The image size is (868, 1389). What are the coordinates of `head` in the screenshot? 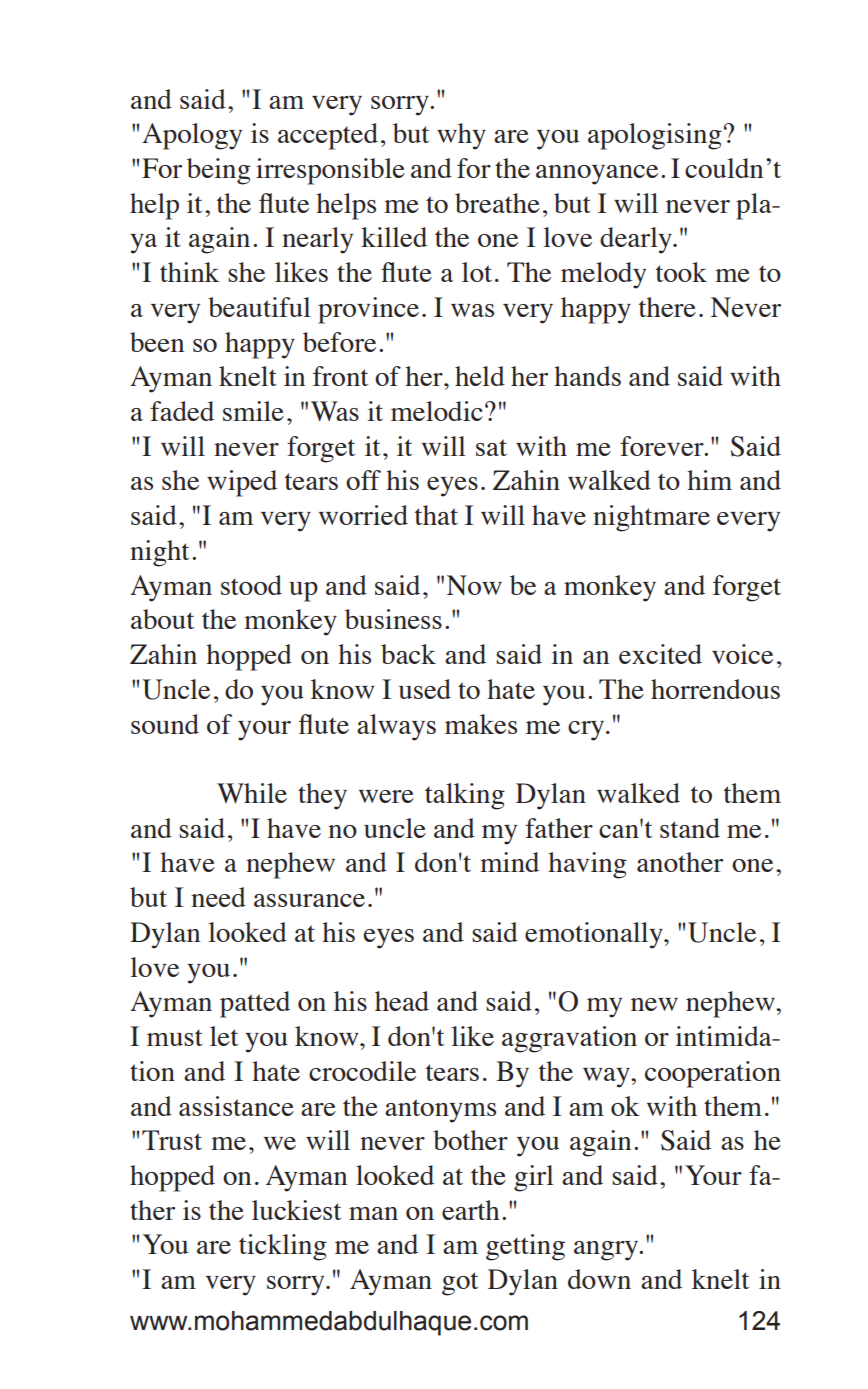 It's located at (402, 1001).
